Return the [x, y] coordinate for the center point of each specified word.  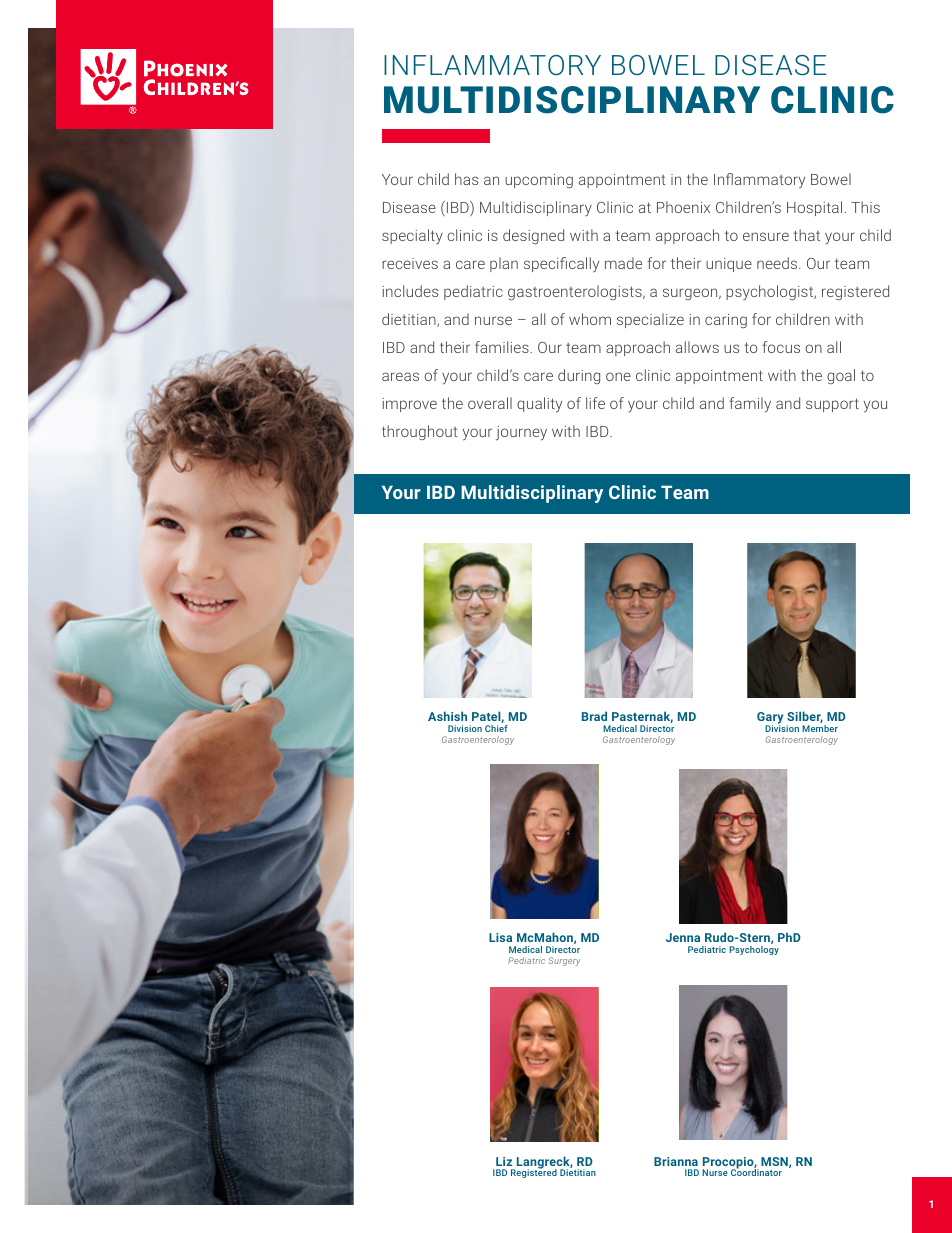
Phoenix [683, 207]
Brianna [676, 1161]
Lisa [500, 937]
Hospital [816, 208]
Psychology [754, 950]
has [466, 179]
